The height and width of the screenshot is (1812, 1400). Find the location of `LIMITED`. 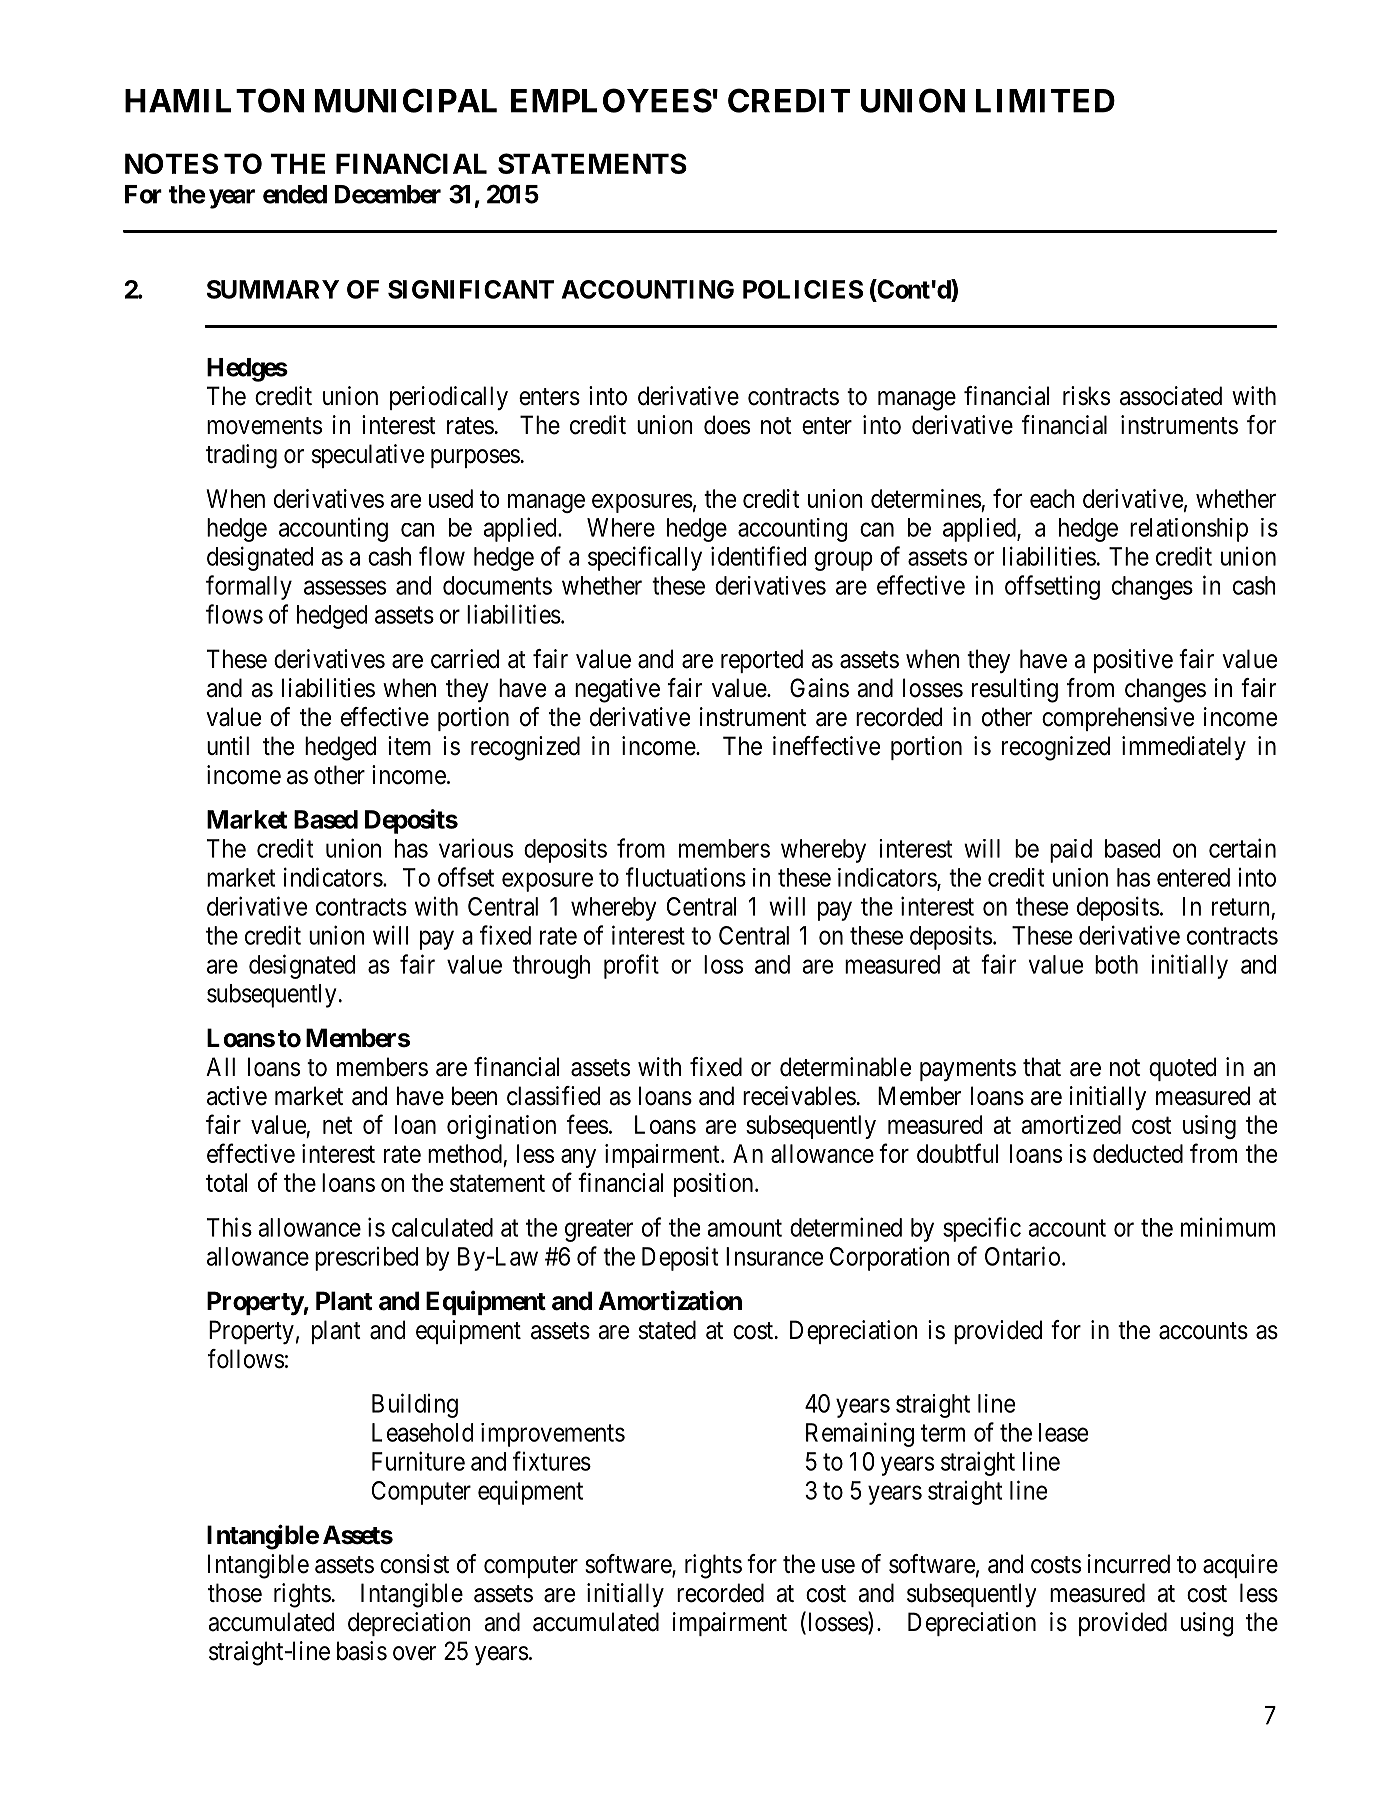

LIMITED is located at coordinates (1045, 101).
